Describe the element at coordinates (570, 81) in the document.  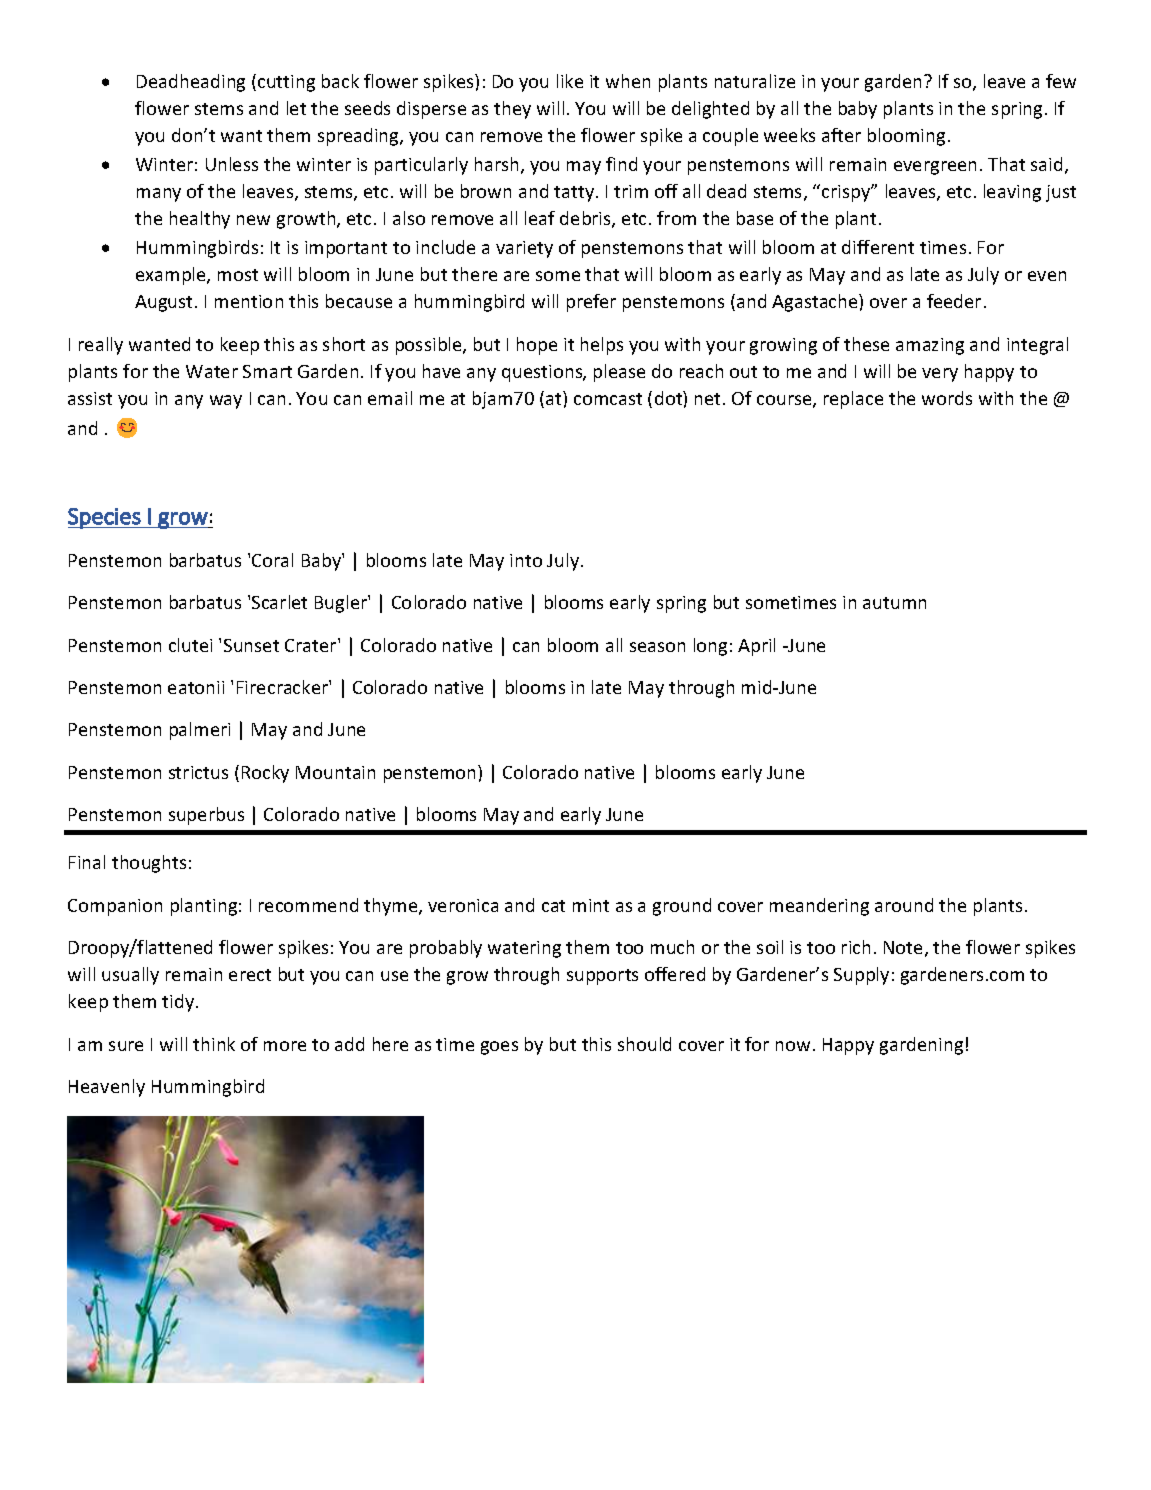
I see `like` at that location.
